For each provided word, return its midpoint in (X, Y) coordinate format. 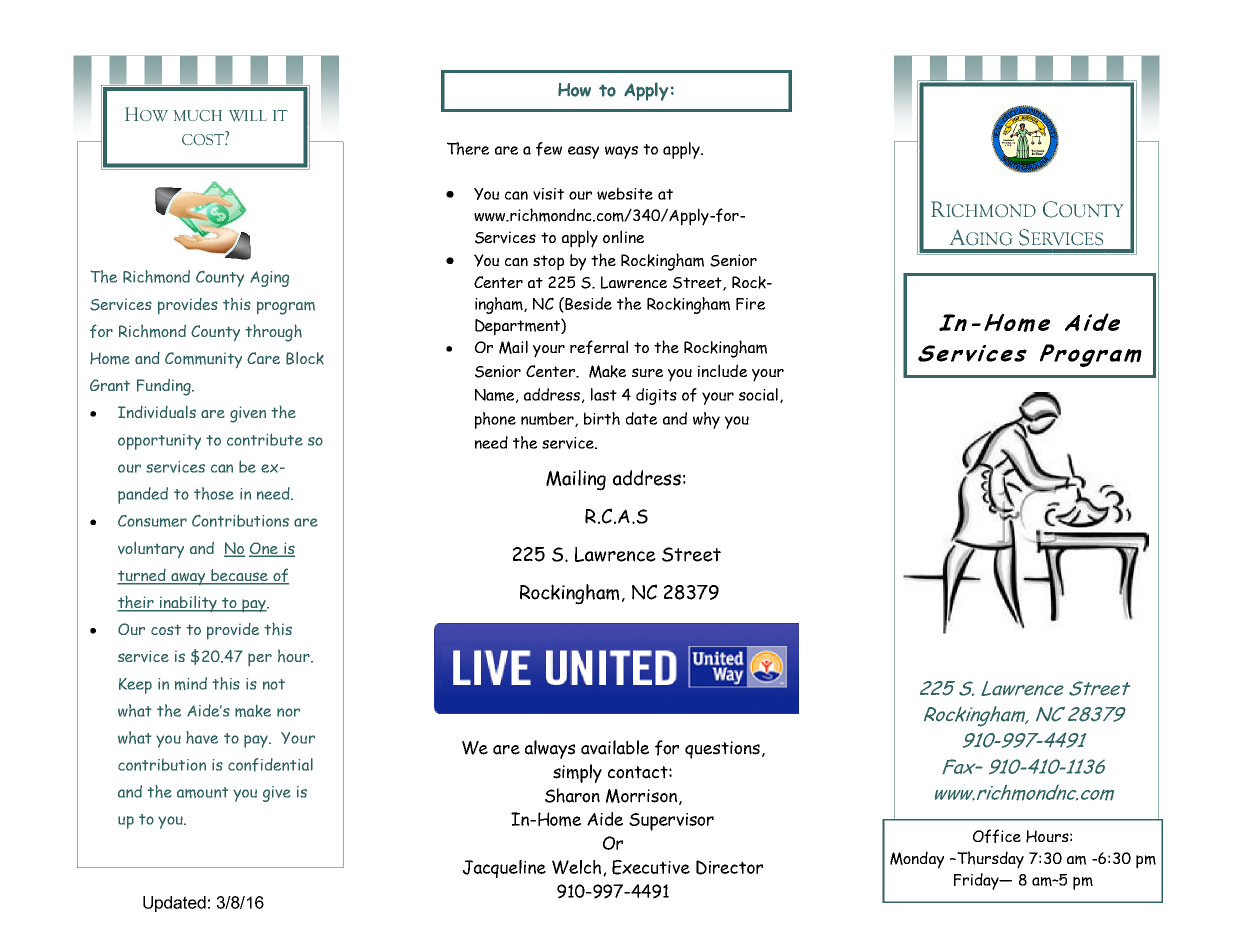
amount (202, 792)
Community (203, 360)
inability (188, 604)
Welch (576, 867)
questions (722, 750)
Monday (917, 860)
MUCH (198, 116)
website (625, 193)
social (758, 394)
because (239, 576)
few (549, 149)
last (604, 394)
